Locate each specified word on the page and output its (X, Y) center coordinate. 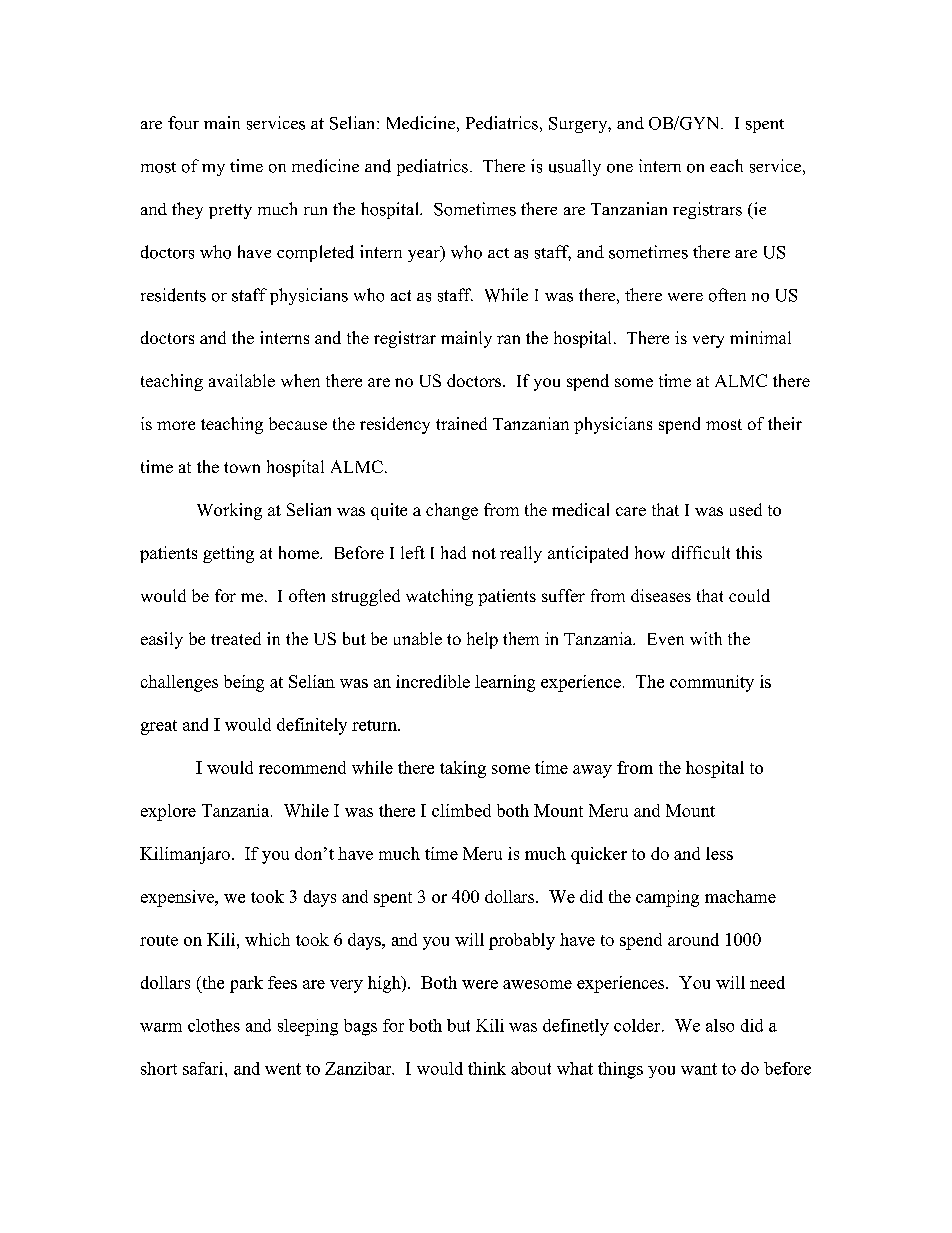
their (785, 423)
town (242, 467)
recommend (302, 767)
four (183, 123)
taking (463, 769)
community (712, 683)
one (620, 168)
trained (461, 423)
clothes (214, 1025)
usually (575, 167)
